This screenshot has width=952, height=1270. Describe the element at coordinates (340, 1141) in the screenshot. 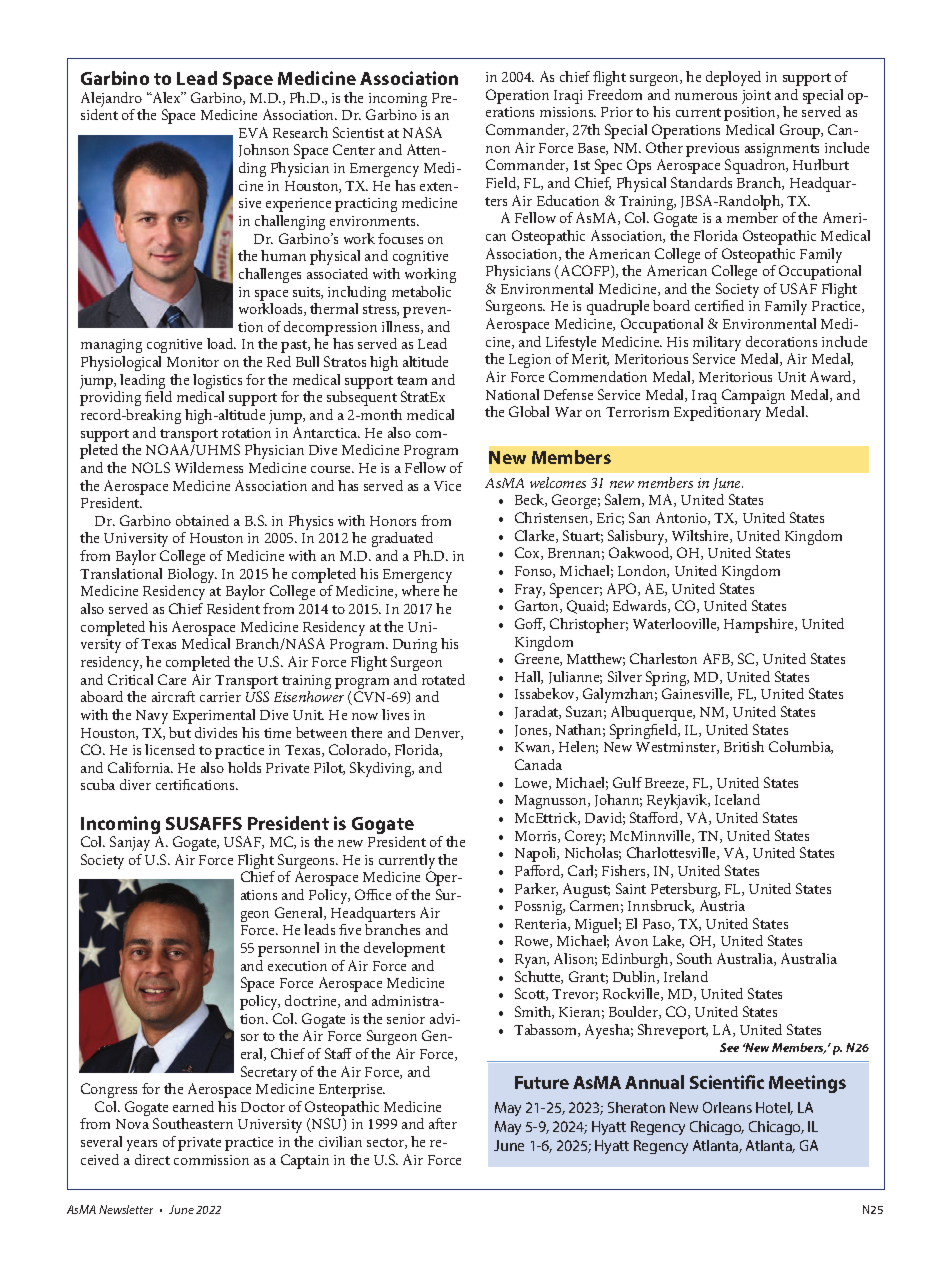

I see `civilian` at that location.
